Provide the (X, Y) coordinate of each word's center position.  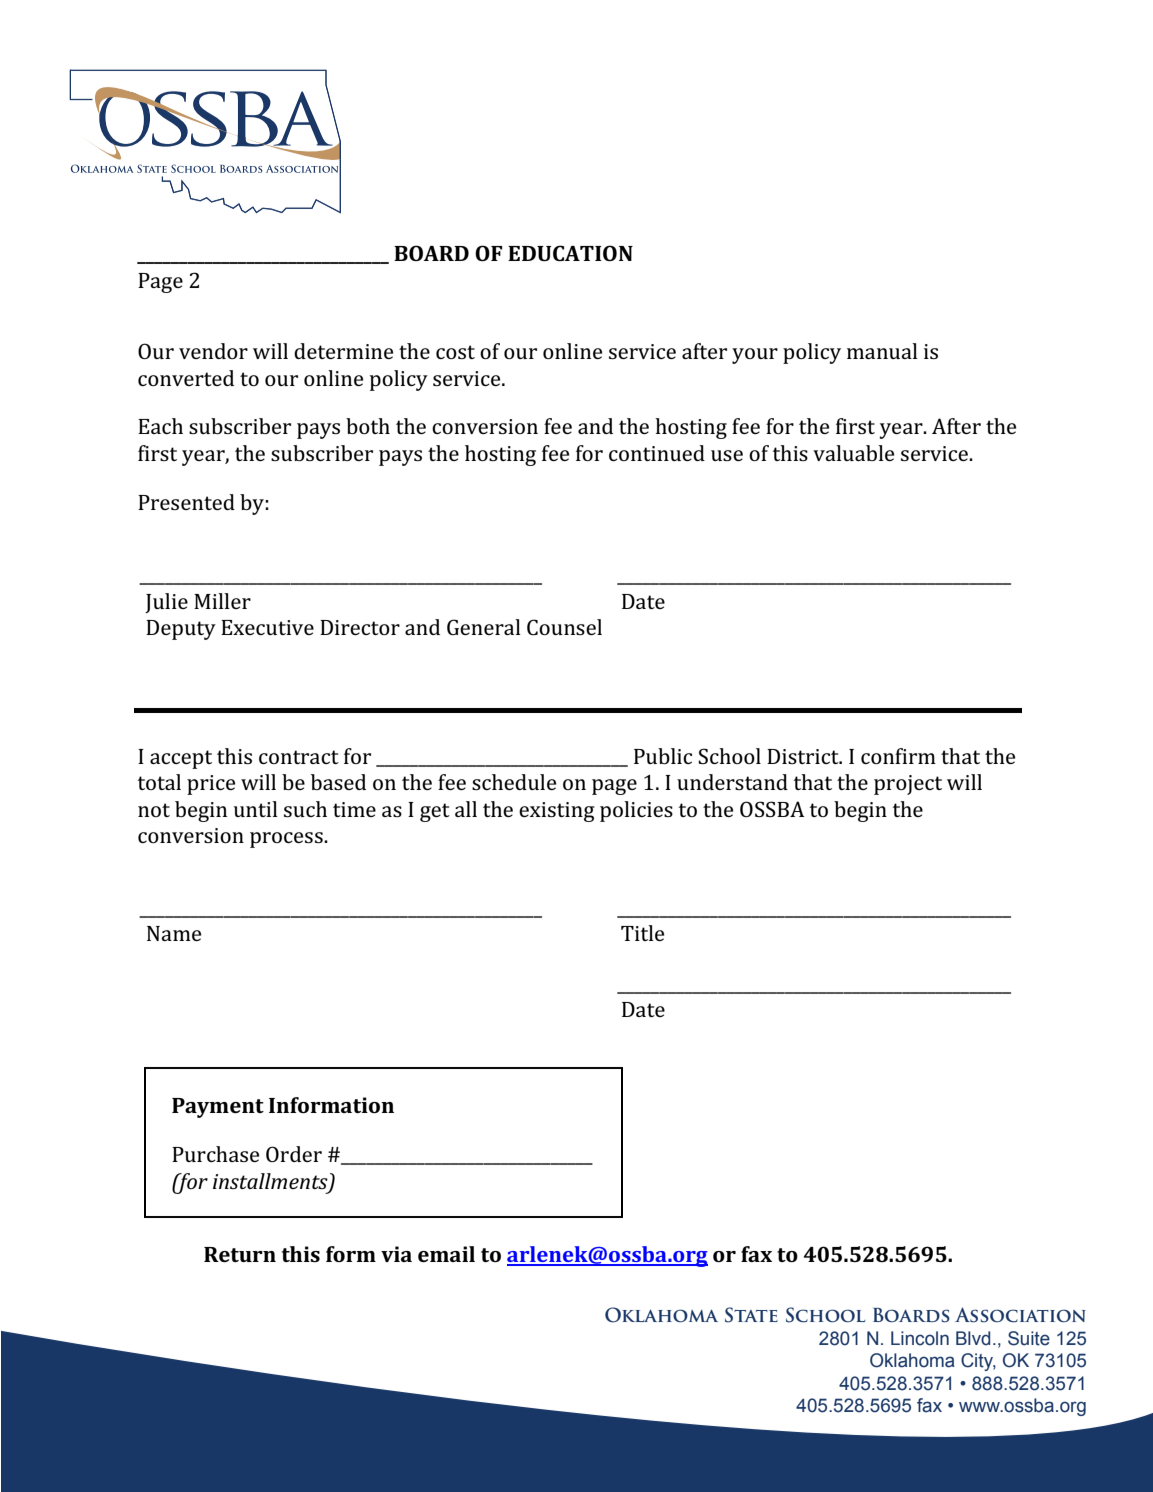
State (751, 1315)
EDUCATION (570, 253)
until (256, 809)
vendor (213, 351)
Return (240, 1254)
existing (557, 812)
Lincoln (920, 1338)
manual (882, 351)
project (908, 785)
